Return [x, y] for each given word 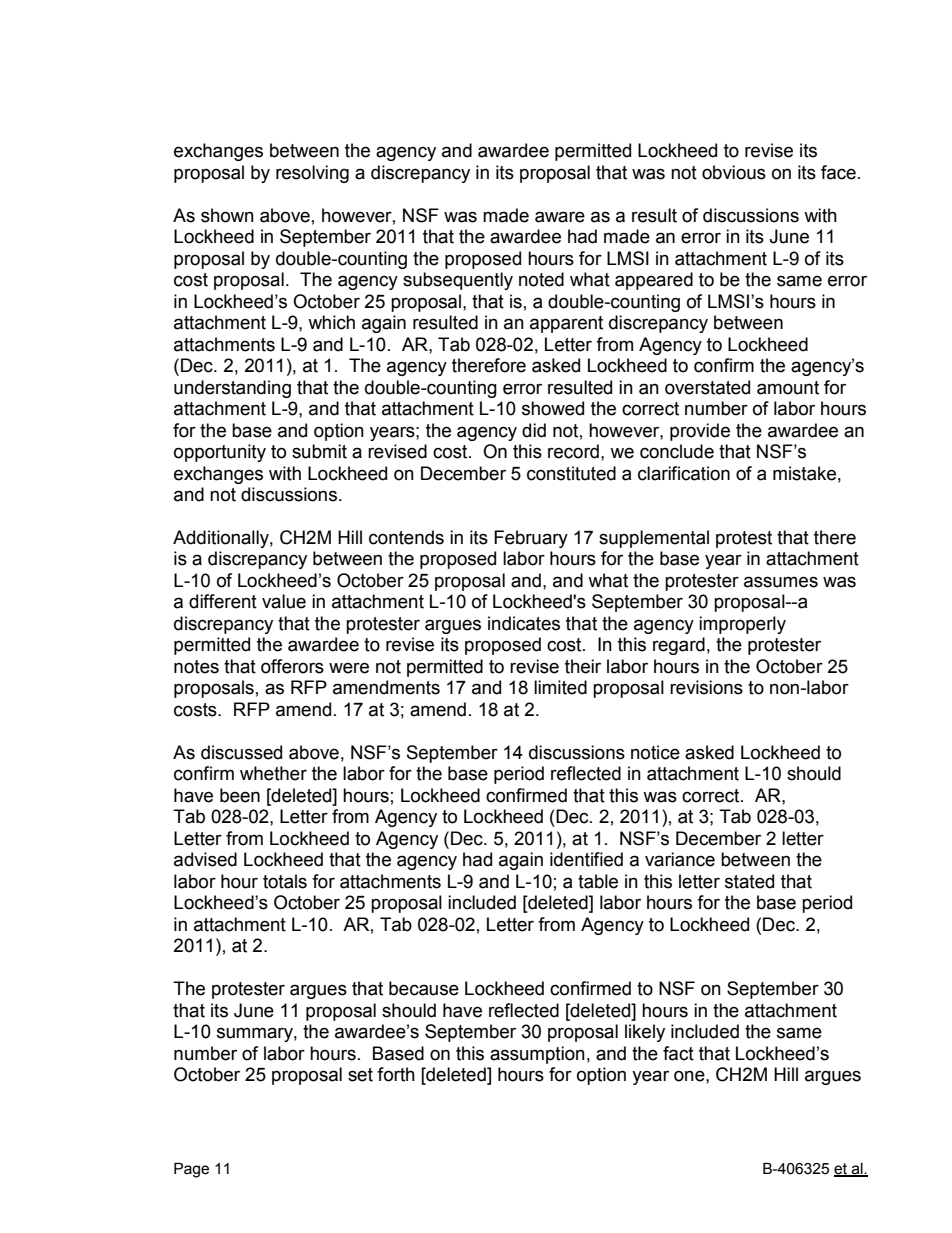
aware [560, 217]
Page [191, 1170]
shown [227, 215]
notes [196, 667]
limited [560, 687]
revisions [706, 687]
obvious [734, 172]
